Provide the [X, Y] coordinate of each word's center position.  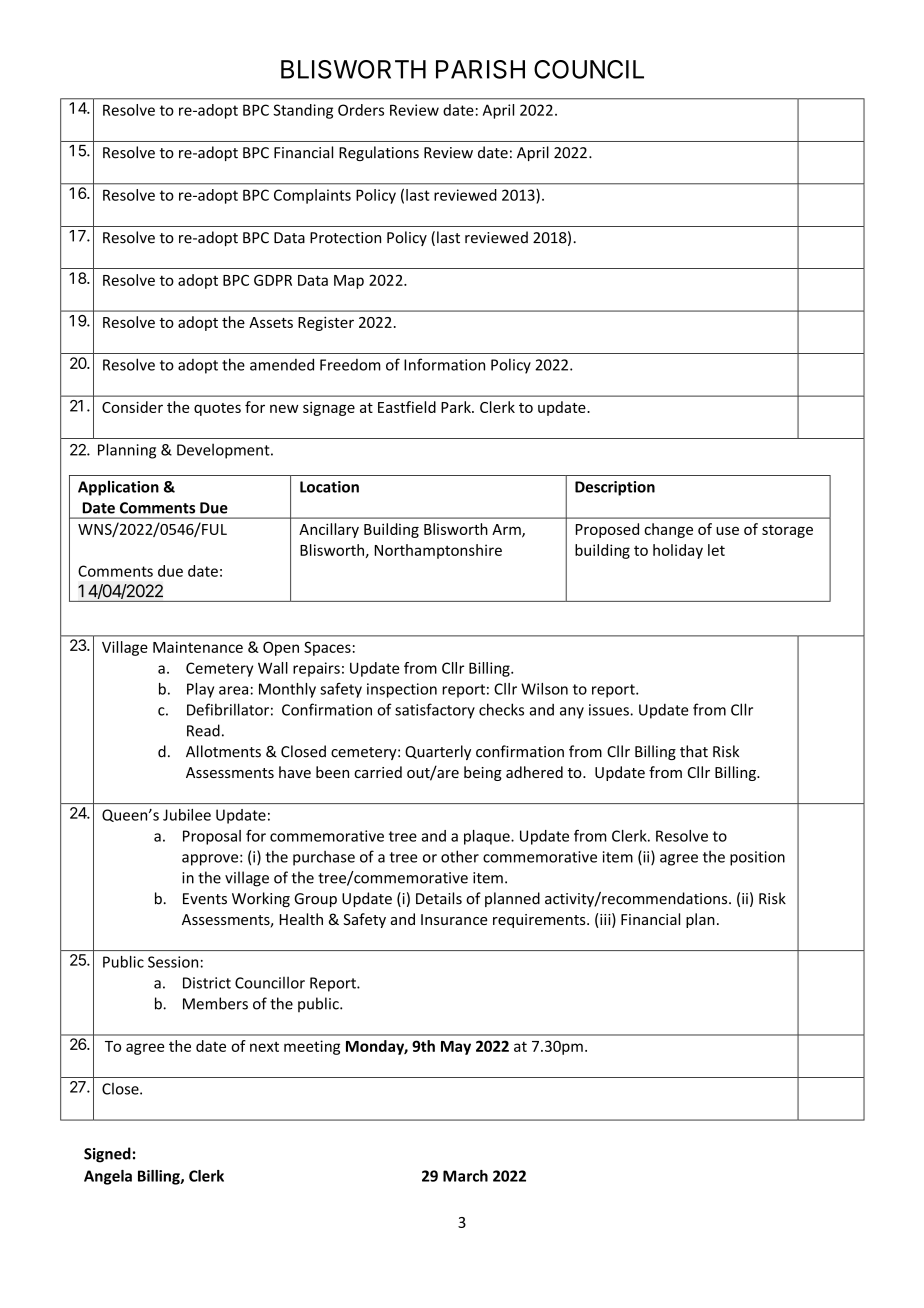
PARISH [480, 69]
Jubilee [187, 815]
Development [224, 451]
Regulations [379, 153]
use [727, 530]
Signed [107, 1155]
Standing [303, 111]
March [465, 1176]
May [456, 1048]
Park [457, 407]
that [694, 751]
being [483, 773]
